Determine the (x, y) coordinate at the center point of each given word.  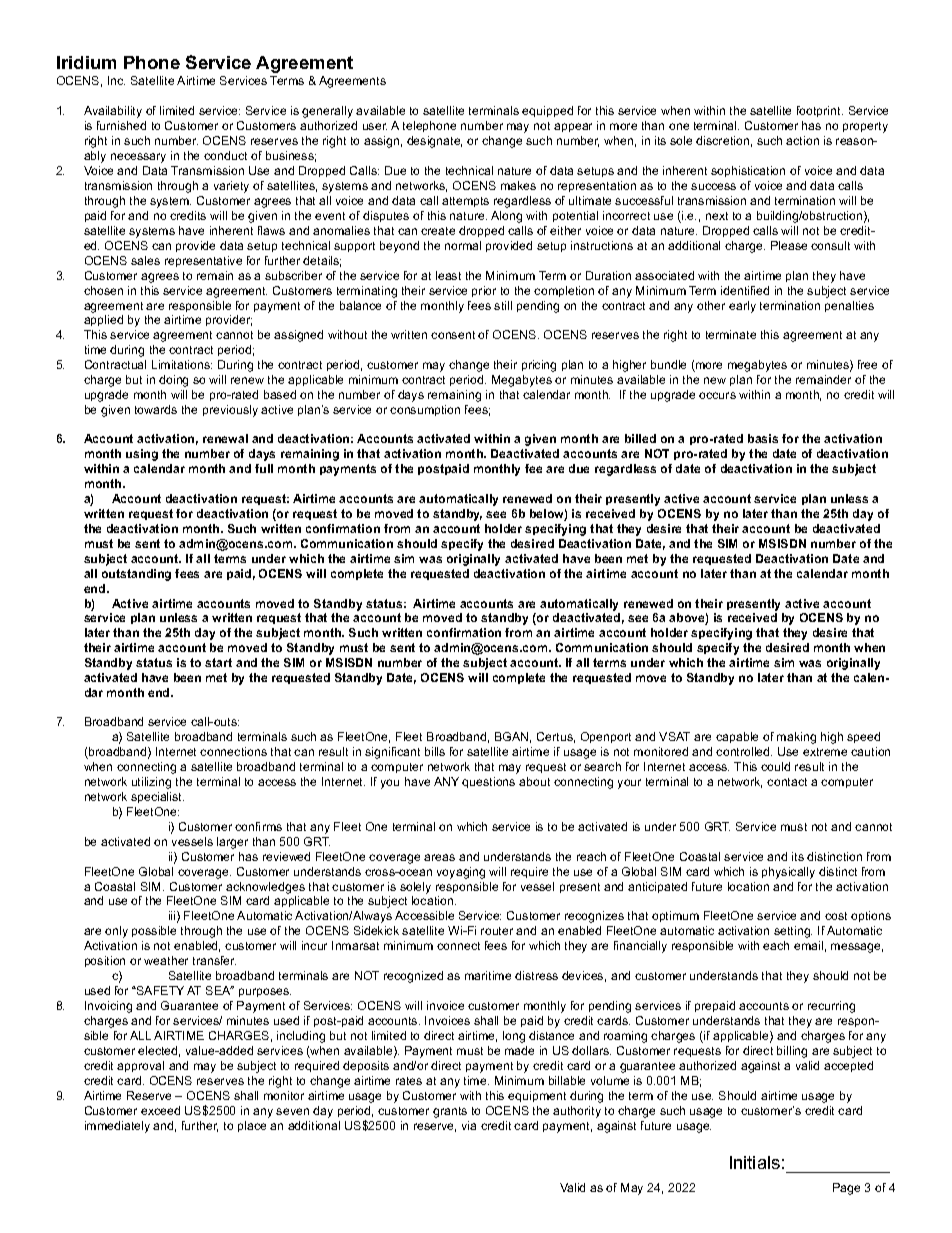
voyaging (461, 873)
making (796, 738)
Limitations (182, 364)
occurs (717, 395)
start (218, 662)
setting (793, 932)
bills (435, 751)
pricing (539, 366)
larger (232, 843)
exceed (160, 1110)
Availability (113, 112)
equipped (547, 111)
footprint (820, 111)
